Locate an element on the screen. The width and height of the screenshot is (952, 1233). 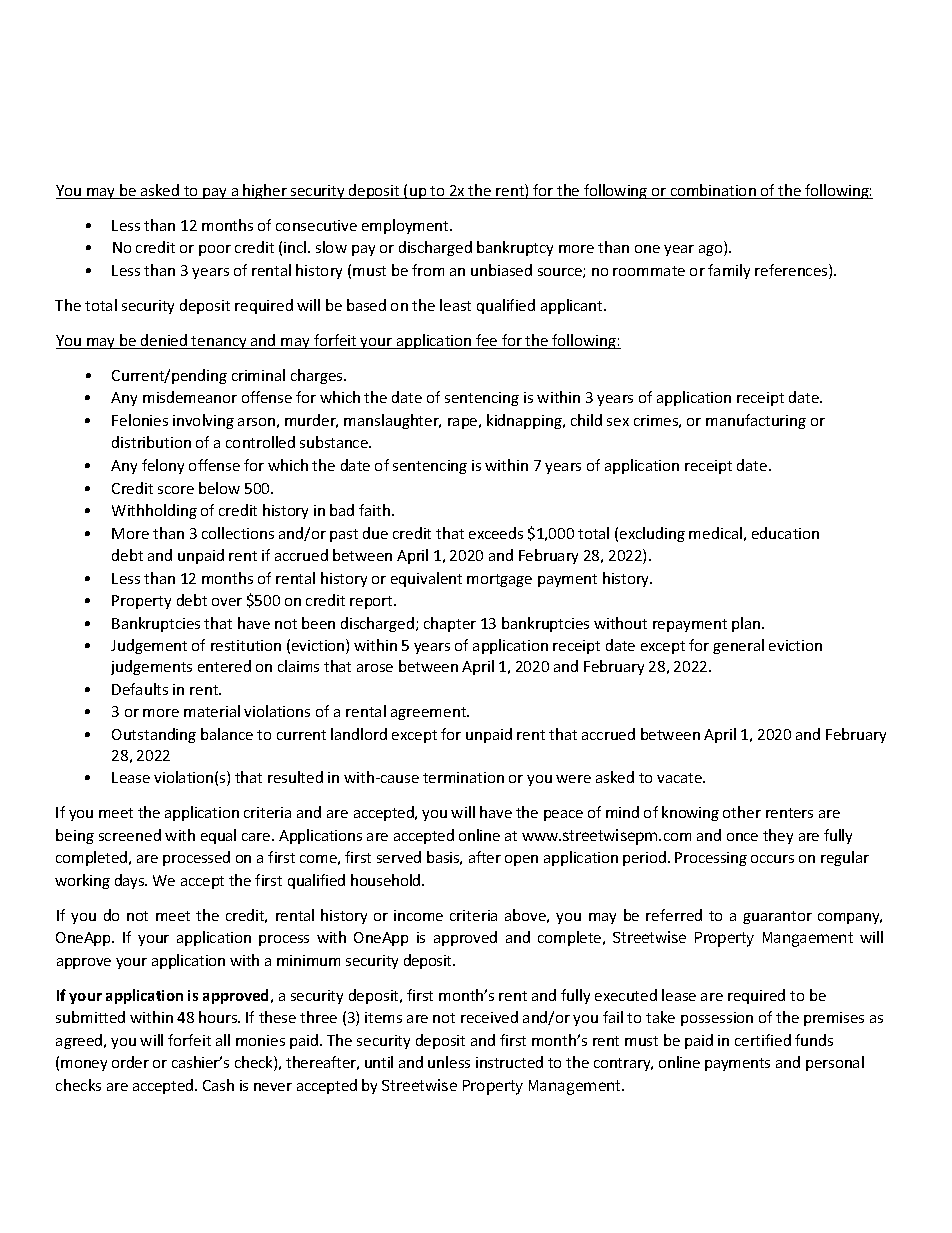
instructed is located at coordinates (509, 1062).
